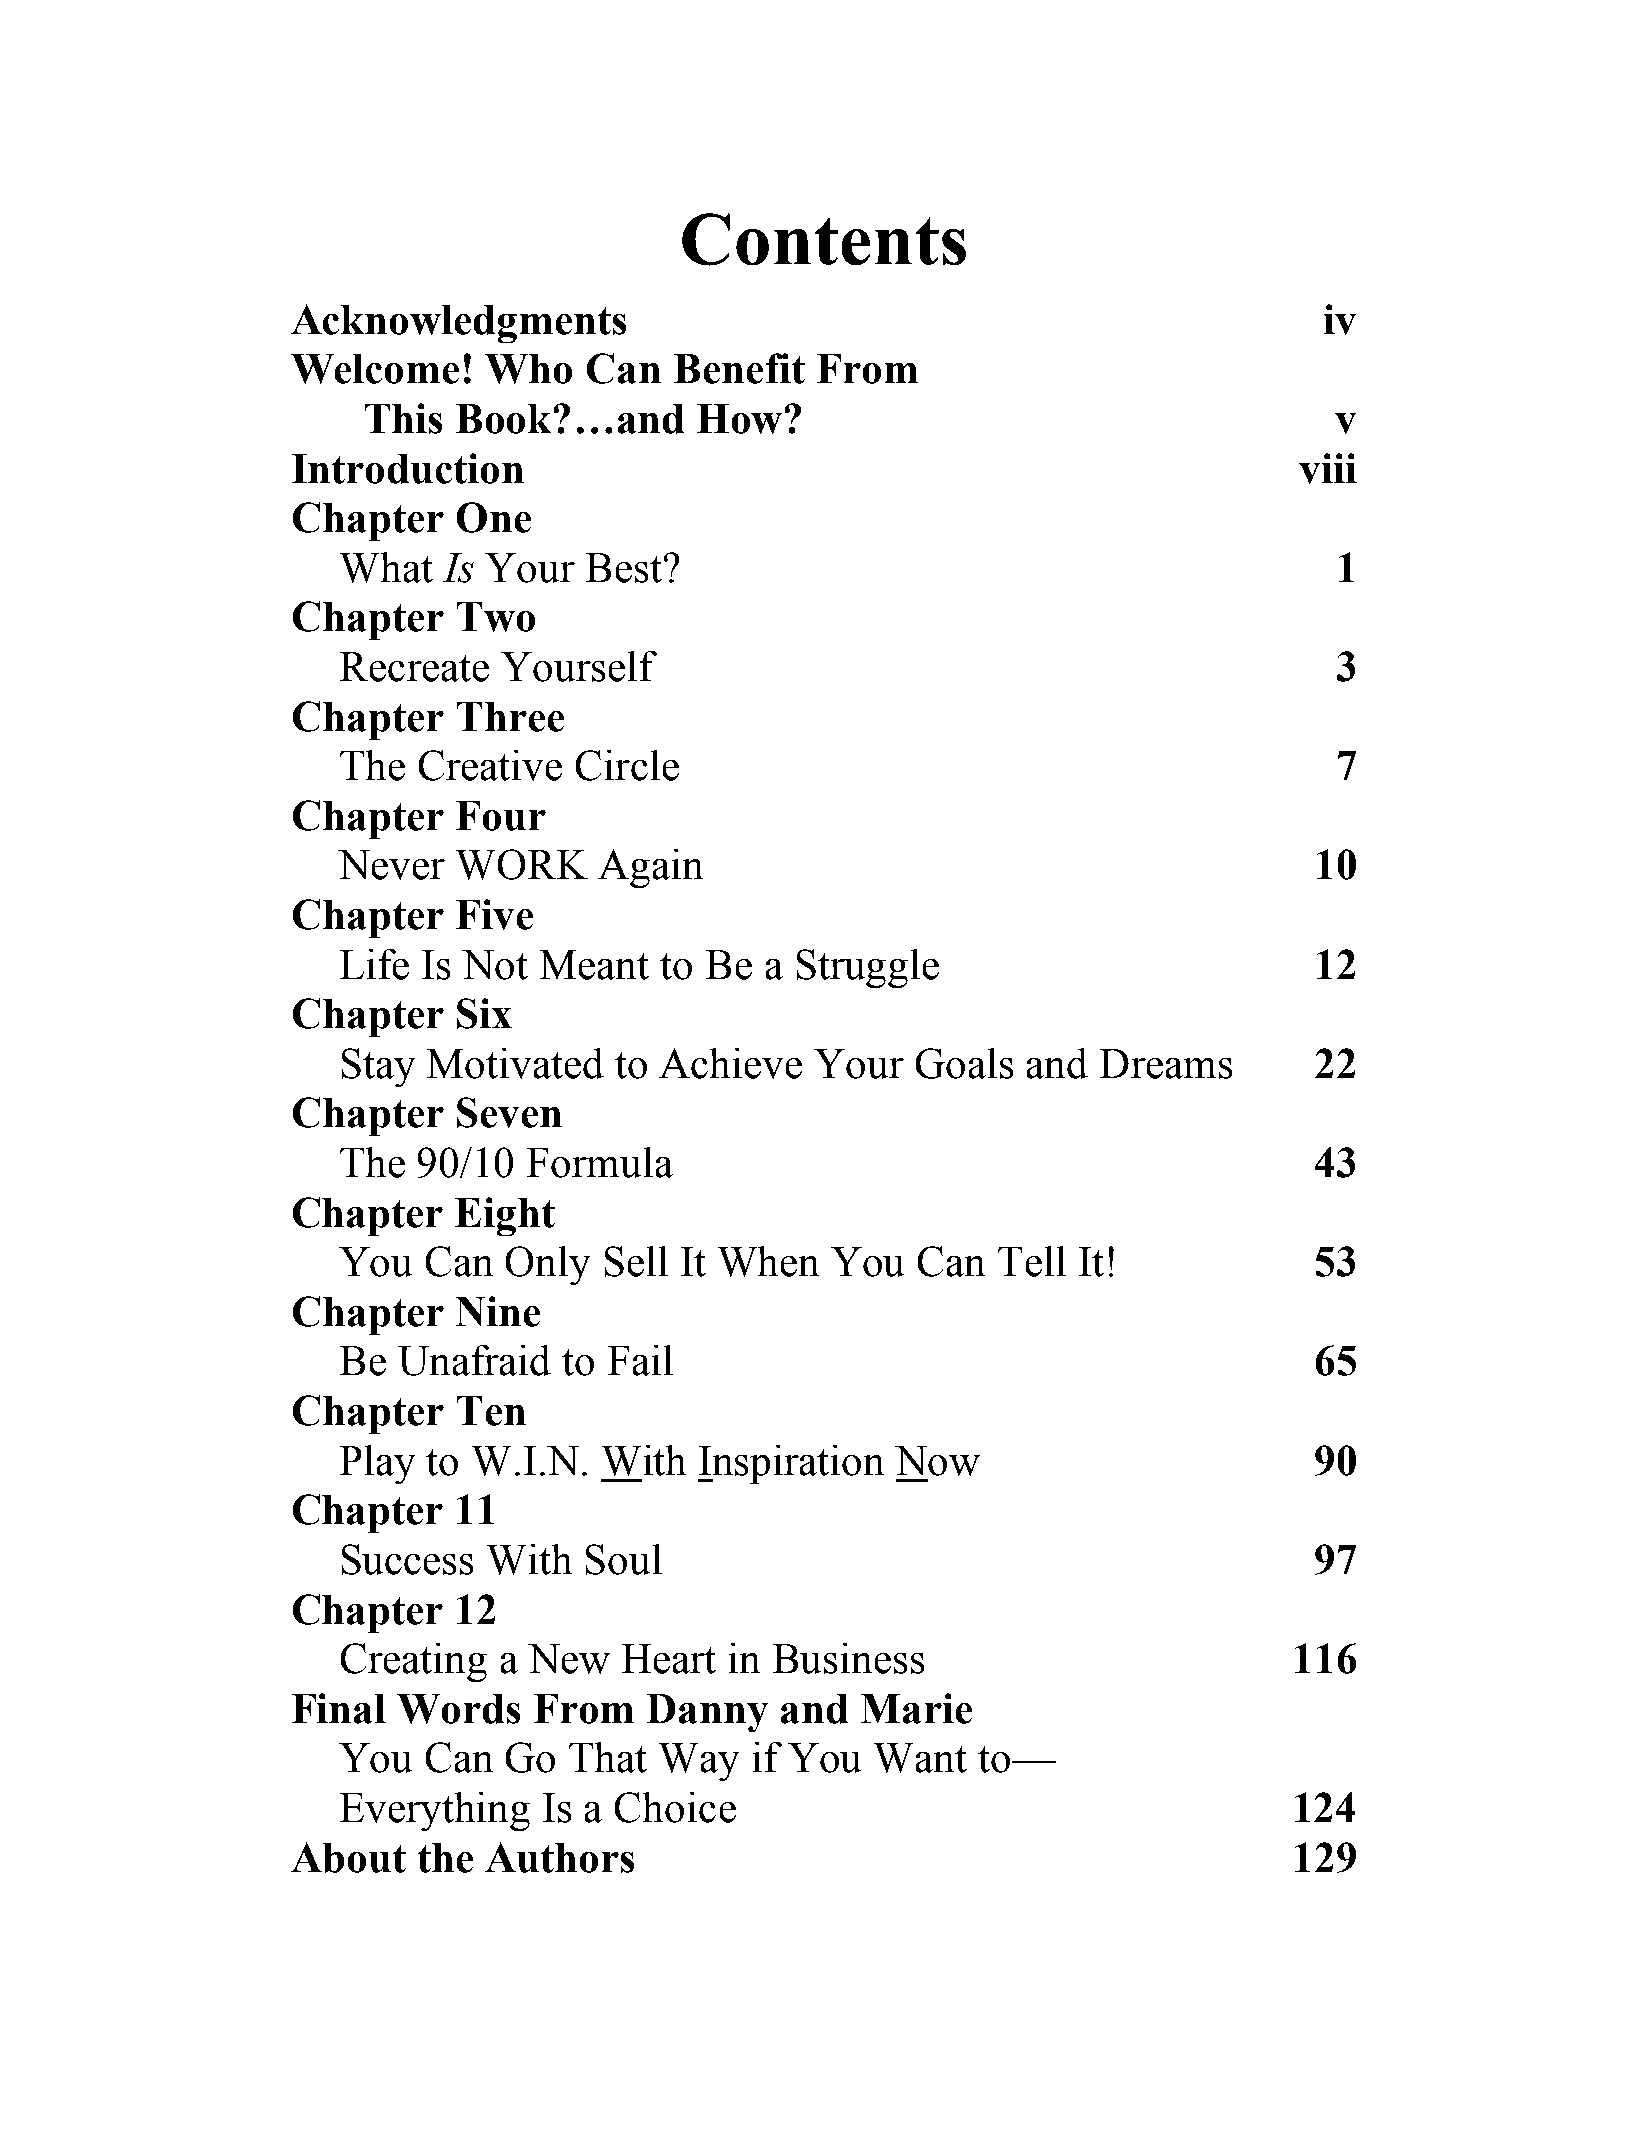  Describe the element at coordinates (920, 1758) in the screenshot. I see `Want` at that location.
